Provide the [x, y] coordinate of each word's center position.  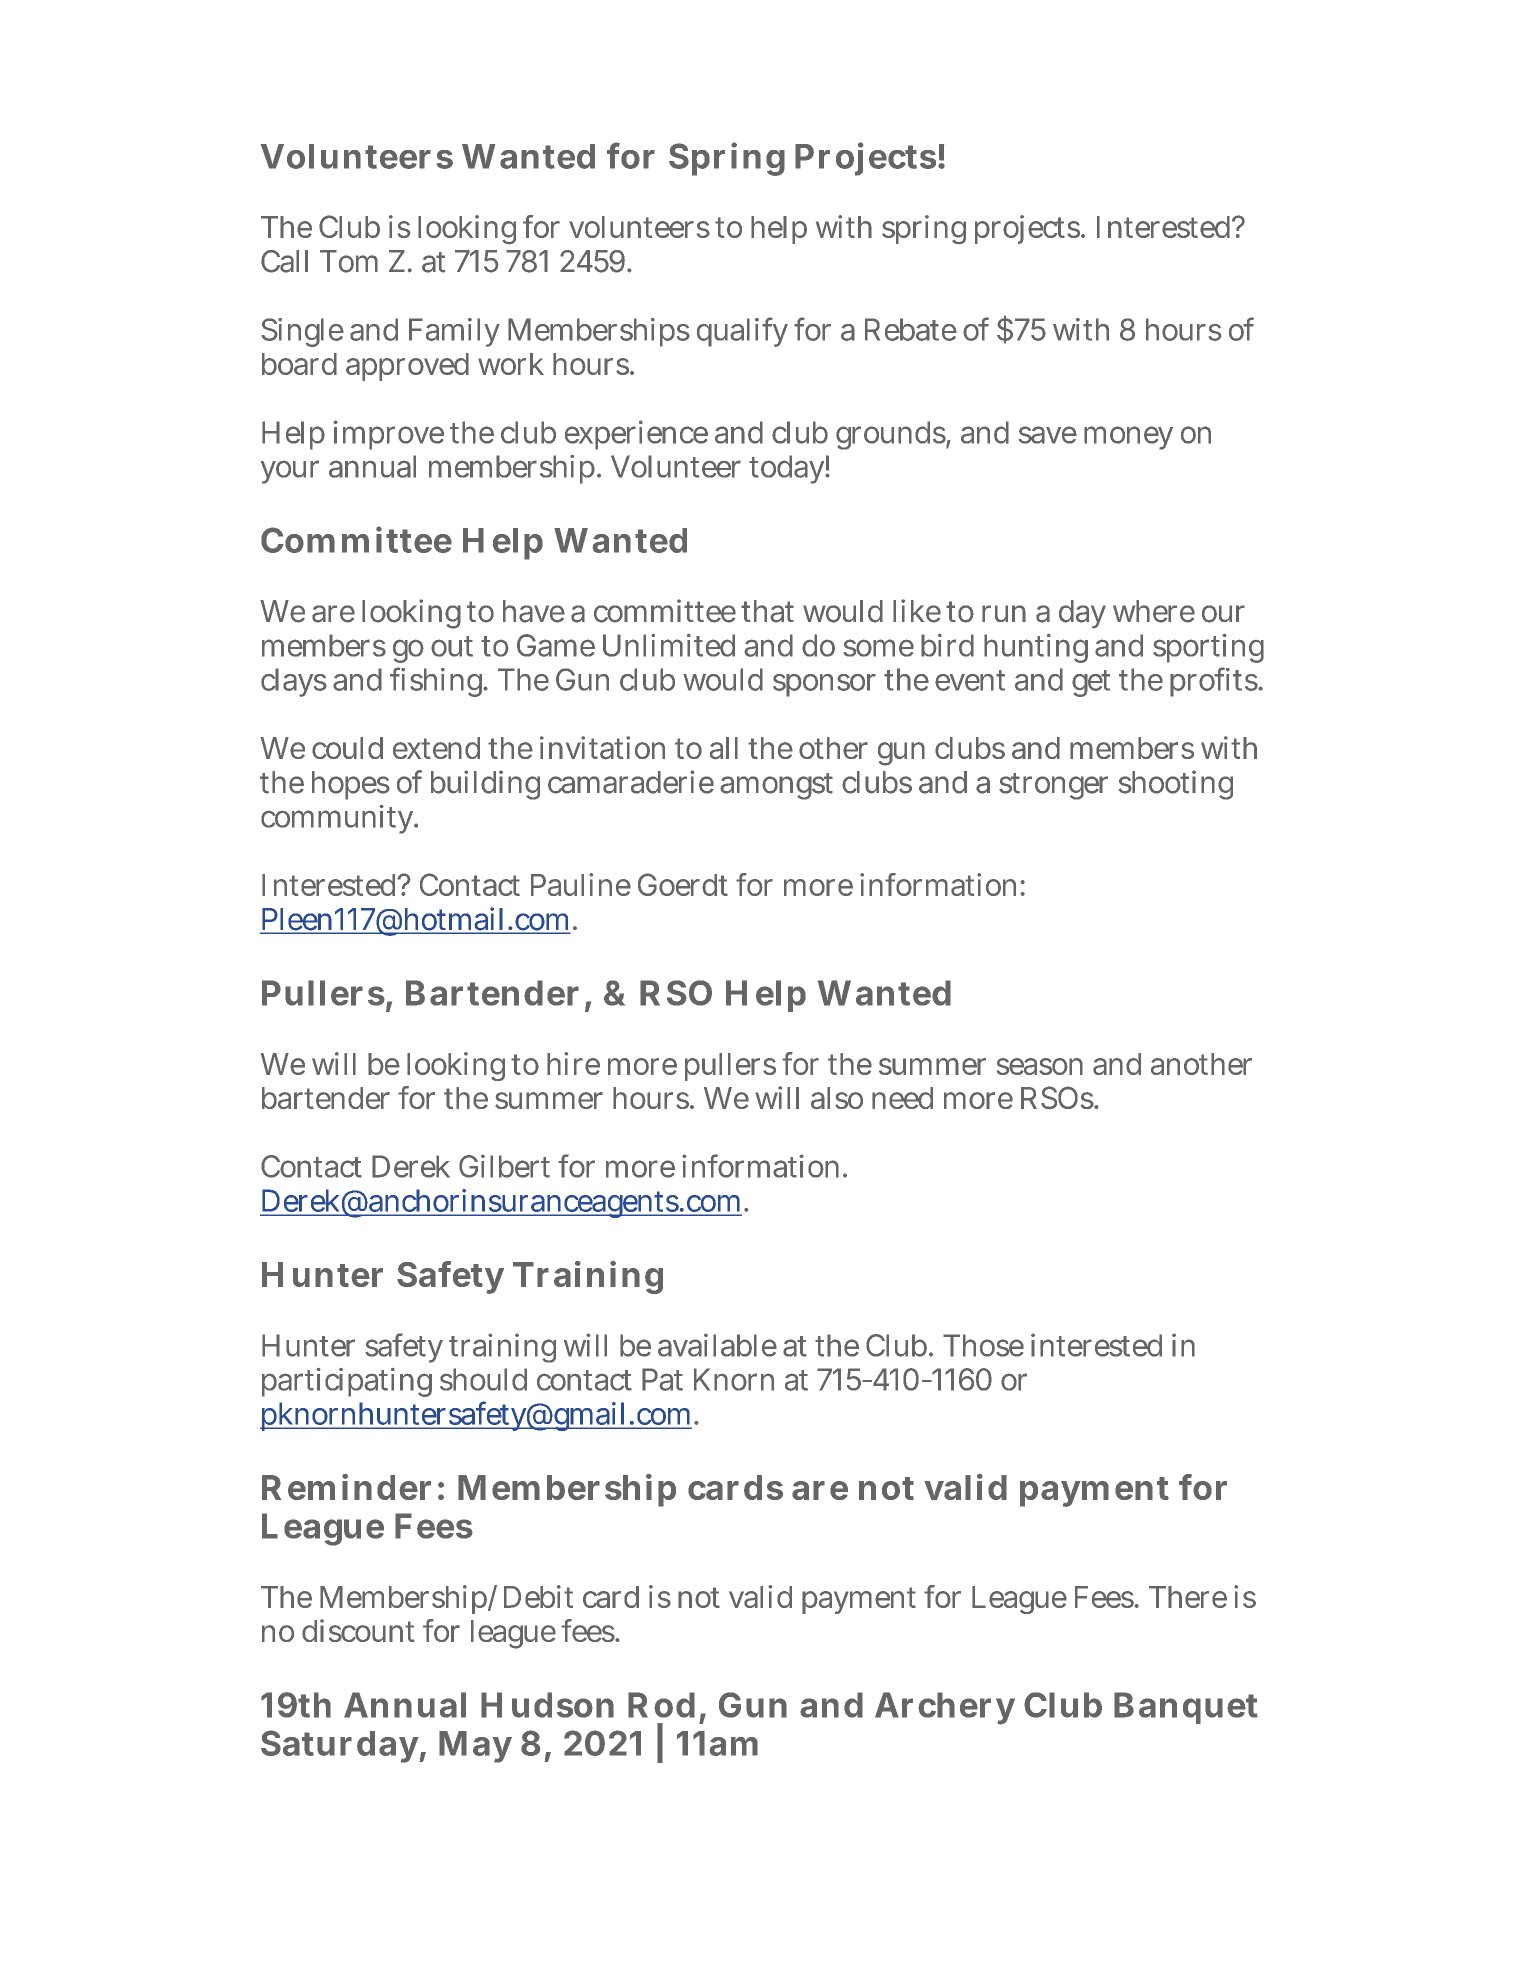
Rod [661, 1705]
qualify [742, 332]
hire [573, 1063]
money [1128, 438]
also [837, 1098]
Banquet [1186, 1708]
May [475, 1747]
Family [454, 332]
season [1040, 1066]
